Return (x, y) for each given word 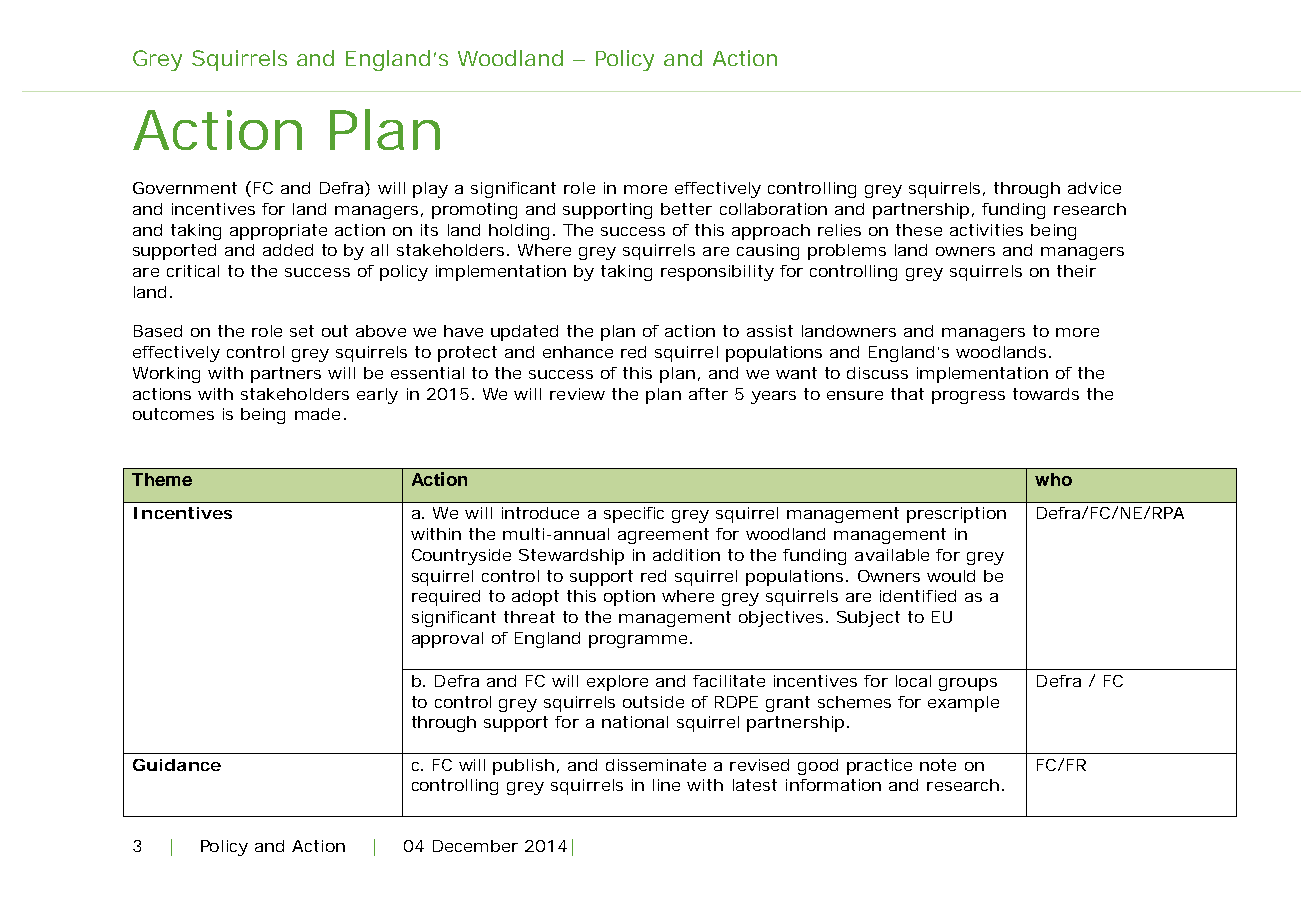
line (666, 785)
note (938, 765)
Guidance (177, 765)
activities (986, 230)
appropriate (278, 232)
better (686, 209)
